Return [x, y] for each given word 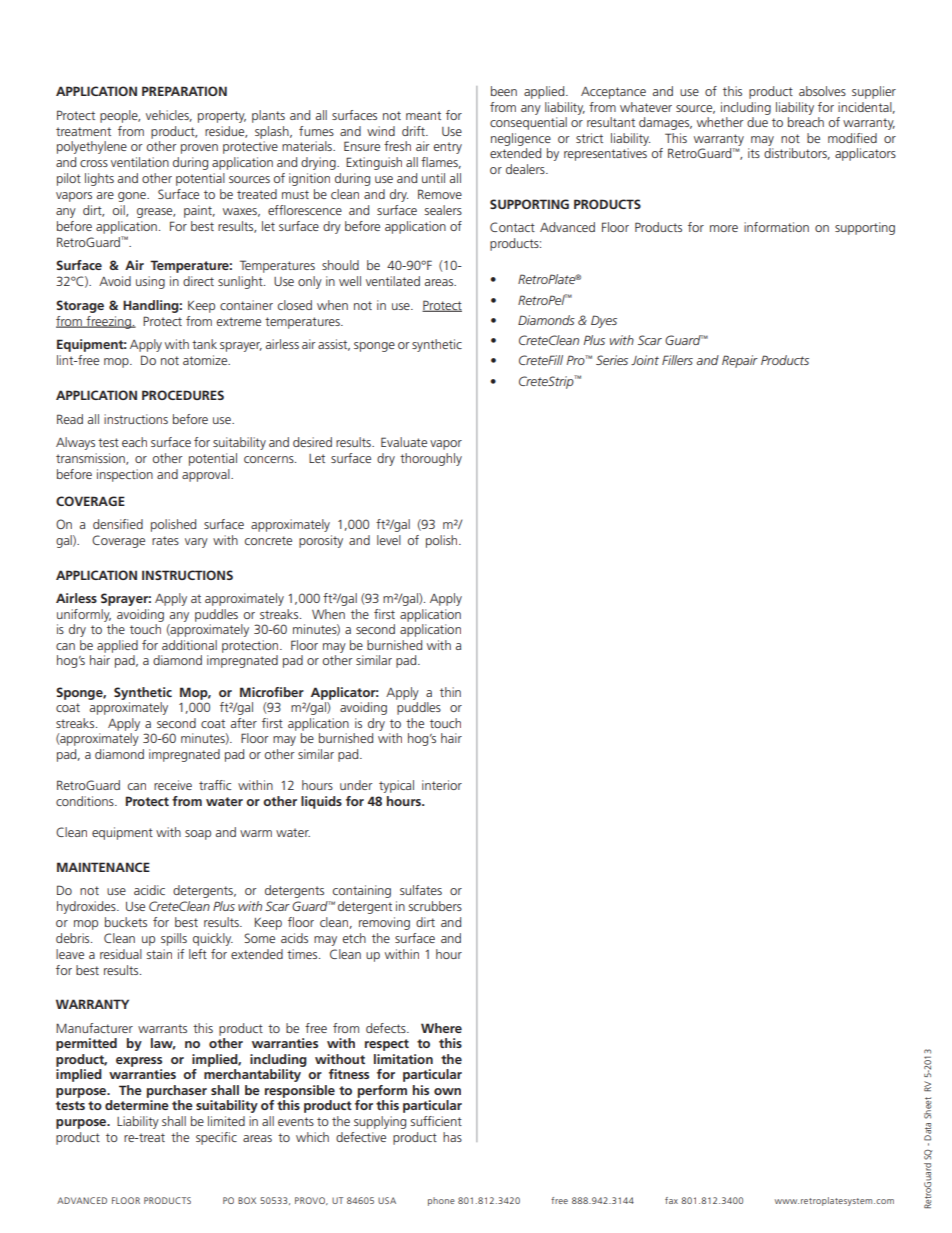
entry [448, 148]
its [754, 153]
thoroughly [431, 459]
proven [199, 149]
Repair [740, 361]
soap [198, 835]
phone [441, 1201]
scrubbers [435, 906]
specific [216, 1138]
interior [442, 785]
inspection [125, 475]
